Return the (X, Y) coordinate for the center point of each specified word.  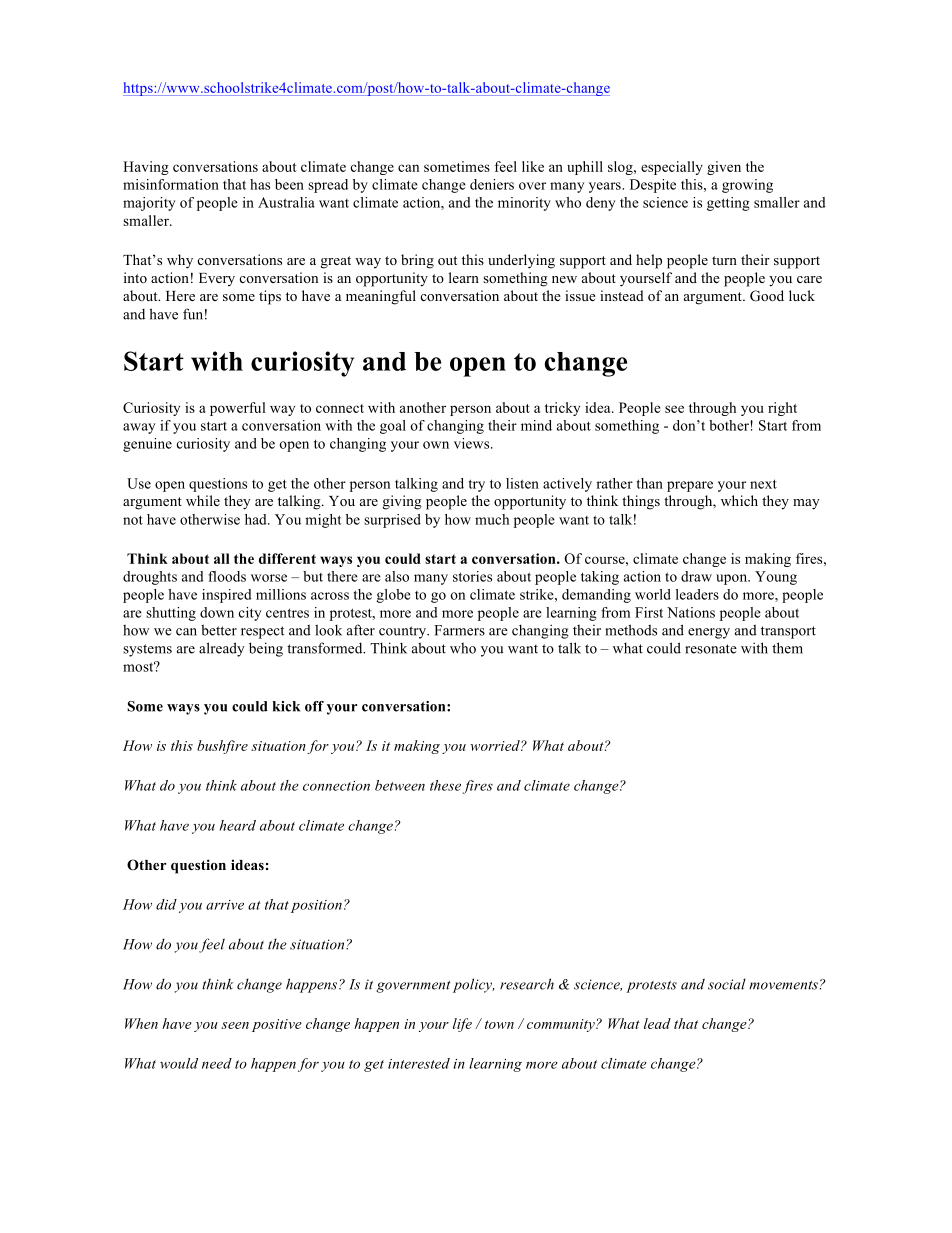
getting (728, 204)
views (473, 443)
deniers (492, 184)
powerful (238, 409)
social (727, 984)
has (260, 184)
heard (238, 825)
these (445, 785)
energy (709, 633)
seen (235, 1025)
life (462, 1025)
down (217, 612)
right (782, 409)
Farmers (459, 630)
